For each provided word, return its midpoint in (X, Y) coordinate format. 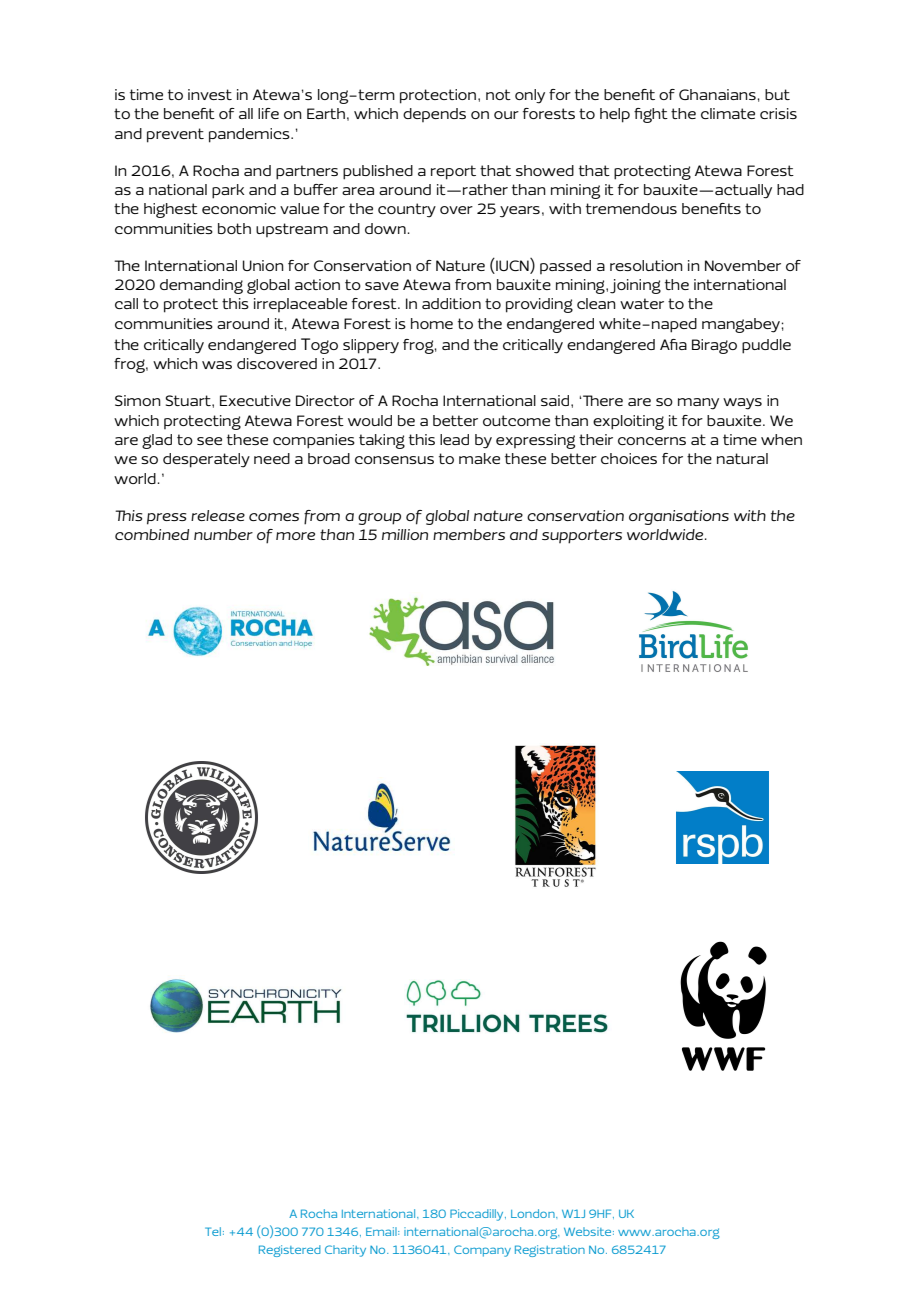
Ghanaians (717, 94)
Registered (290, 1251)
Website (589, 1231)
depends (434, 115)
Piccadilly (478, 1215)
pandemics (250, 135)
